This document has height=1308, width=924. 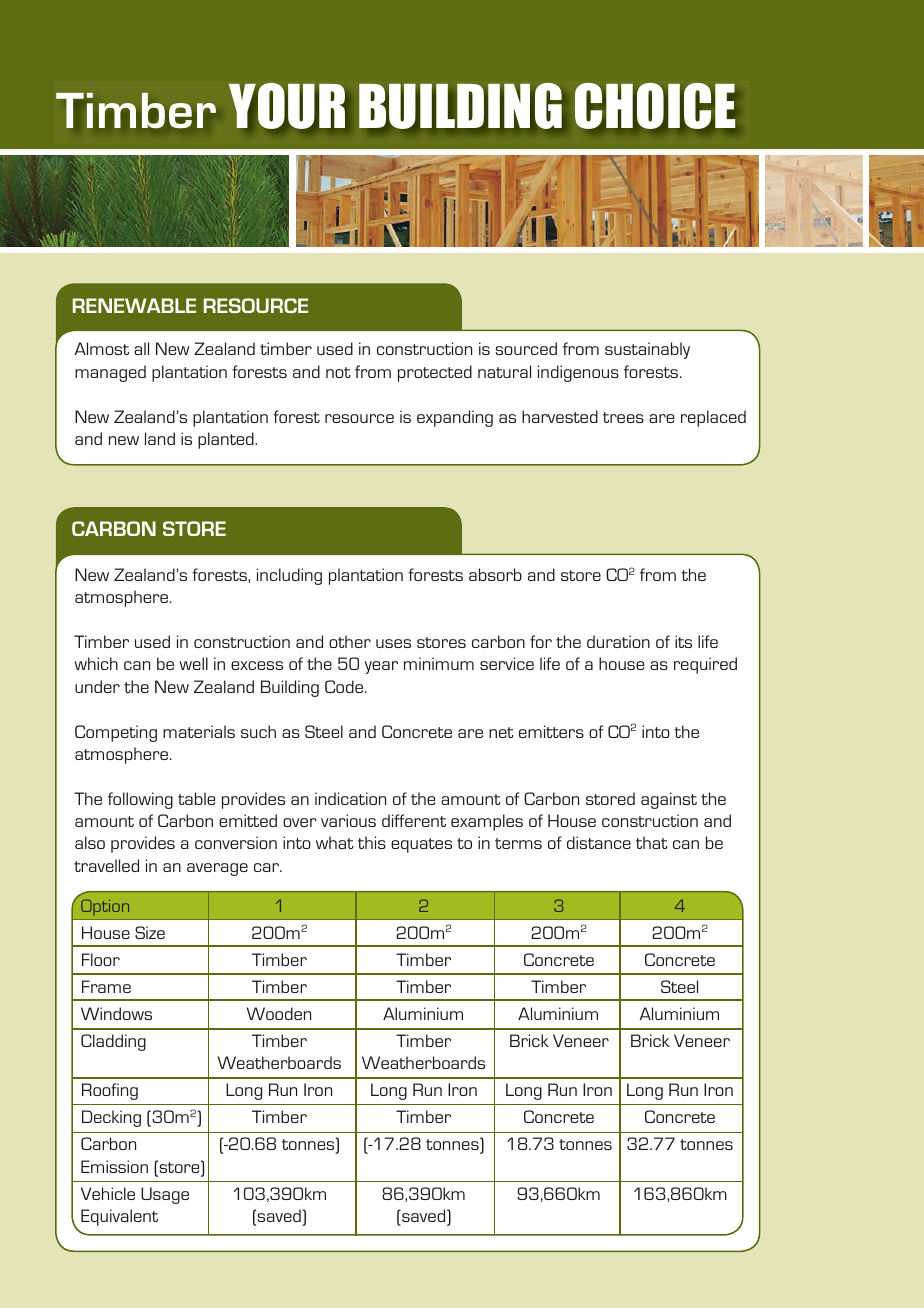 What do you see at coordinates (623, 417) in the document?
I see `trees` at bounding box center [623, 417].
